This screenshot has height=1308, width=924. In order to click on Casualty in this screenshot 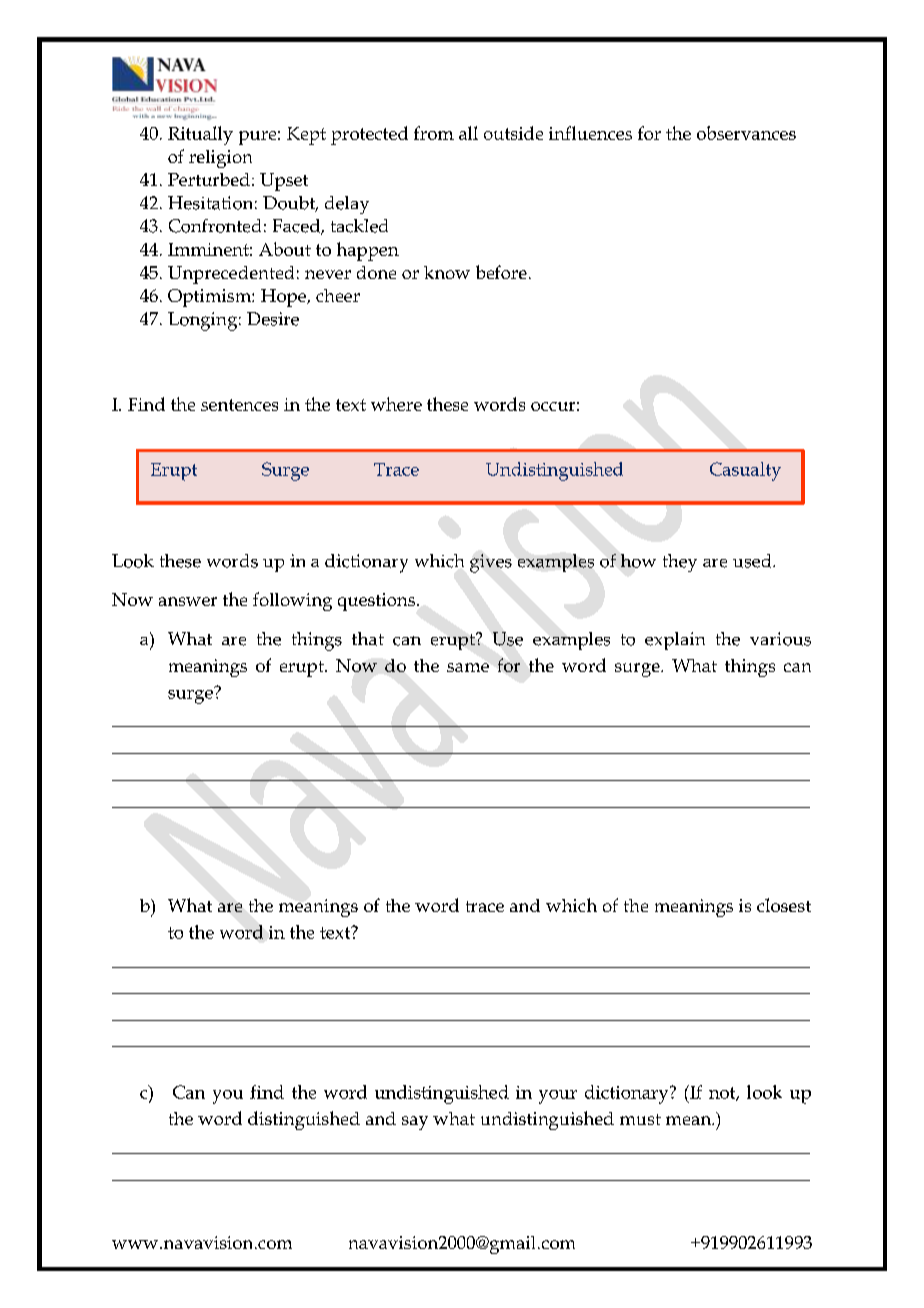, I will do `click(745, 471)`.
